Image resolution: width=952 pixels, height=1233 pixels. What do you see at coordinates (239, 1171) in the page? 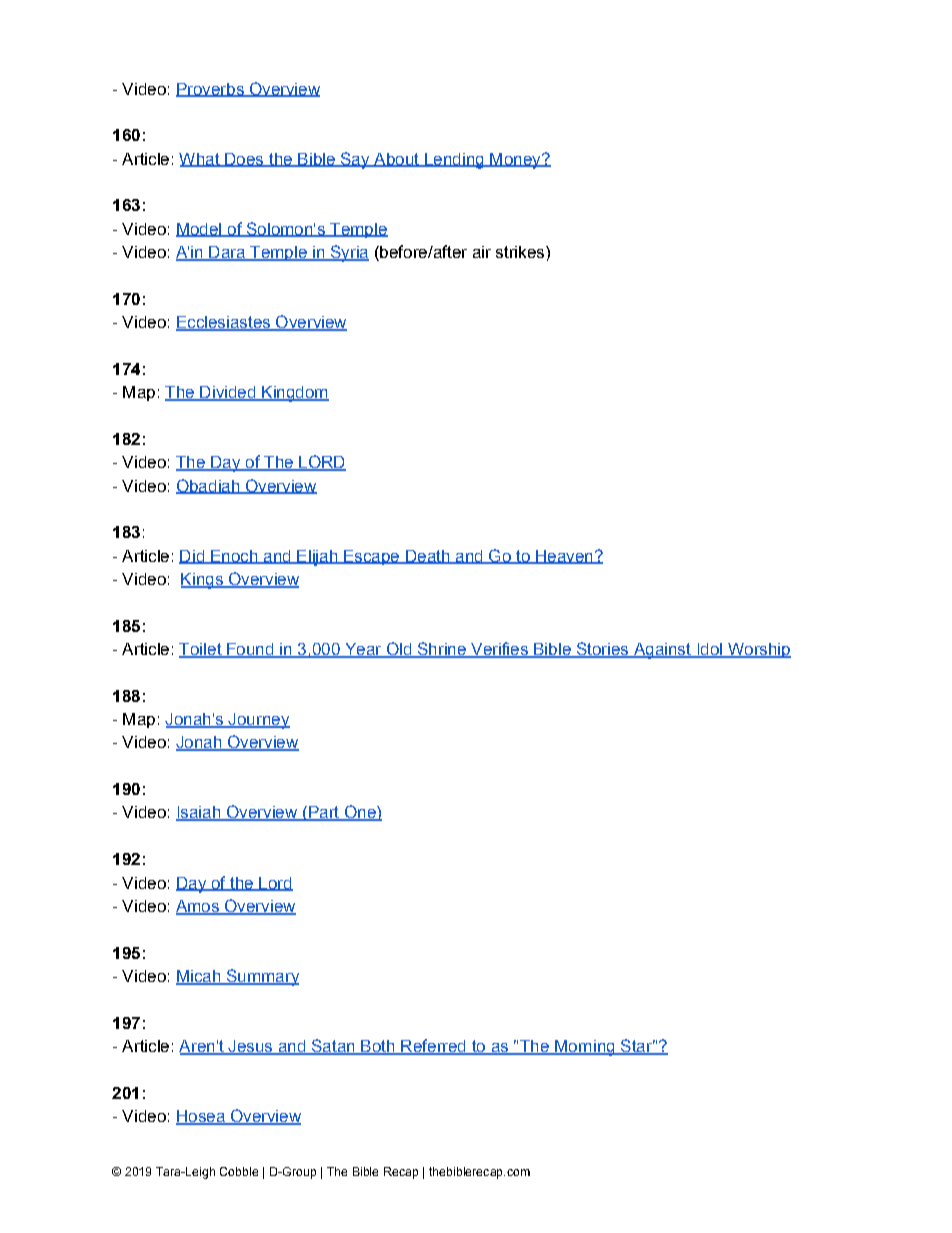
I see `Cobble` at bounding box center [239, 1171].
